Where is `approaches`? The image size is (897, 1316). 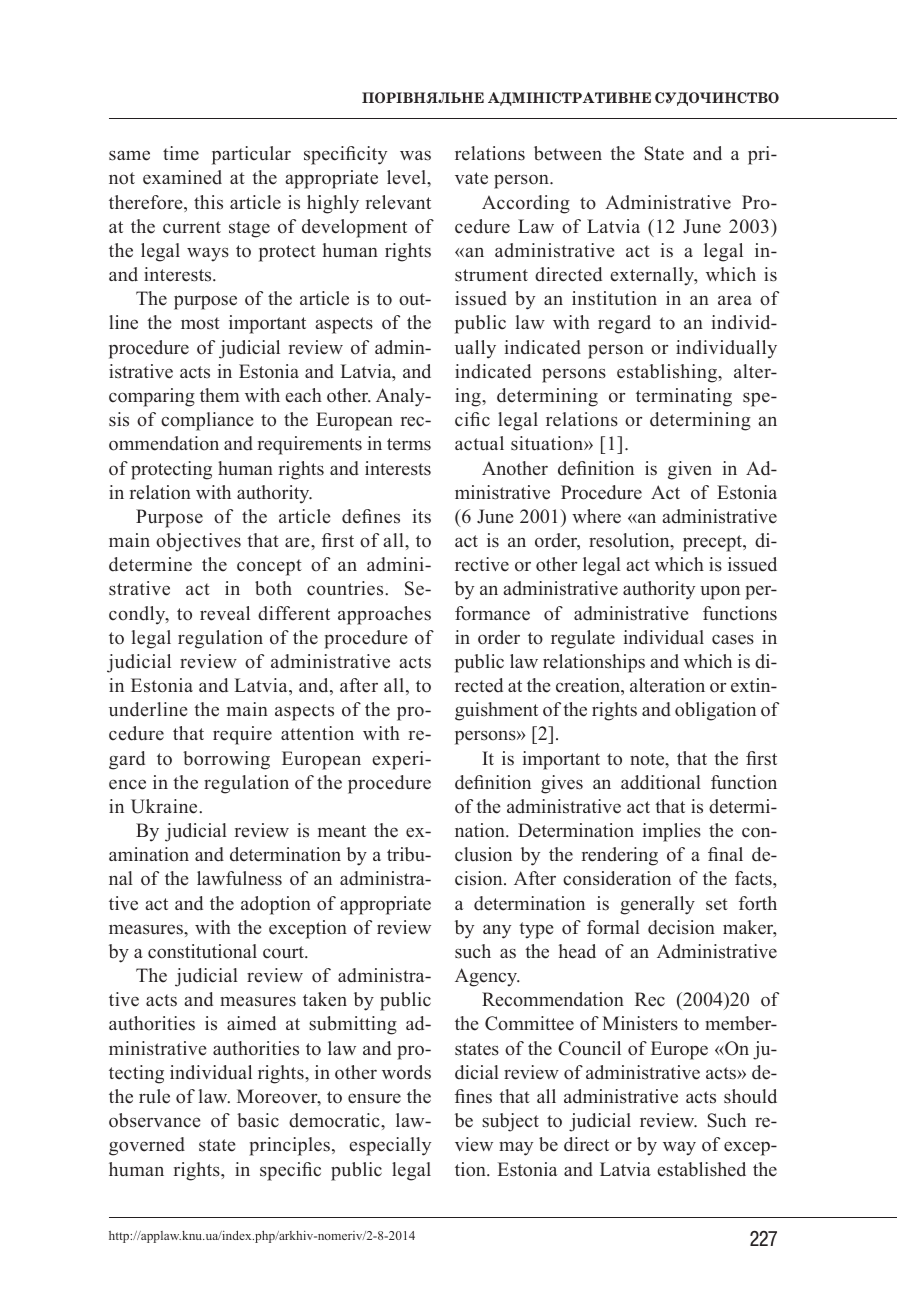 approaches is located at coordinates (384, 615).
